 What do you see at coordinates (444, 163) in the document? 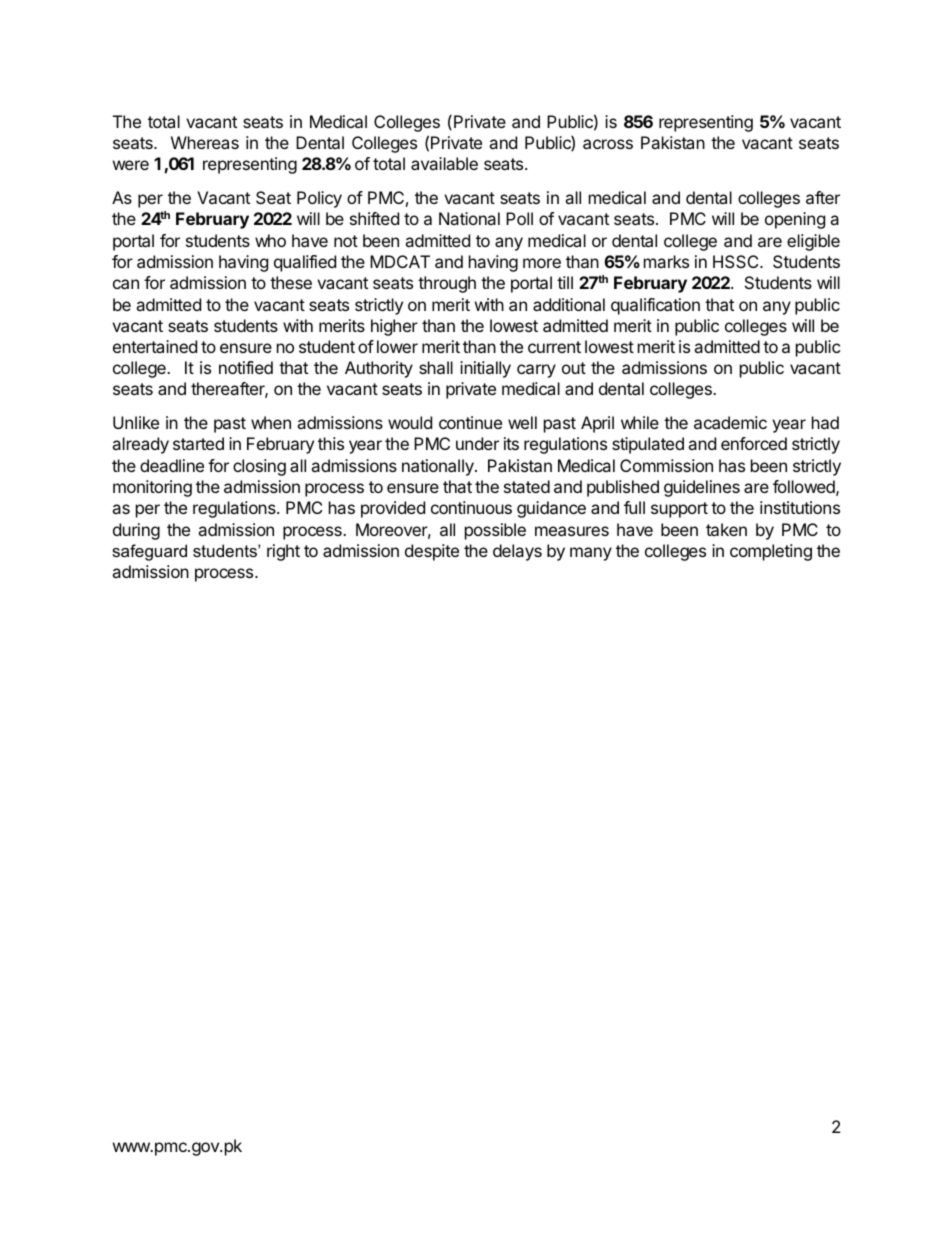
I see `available` at bounding box center [444, 163].
